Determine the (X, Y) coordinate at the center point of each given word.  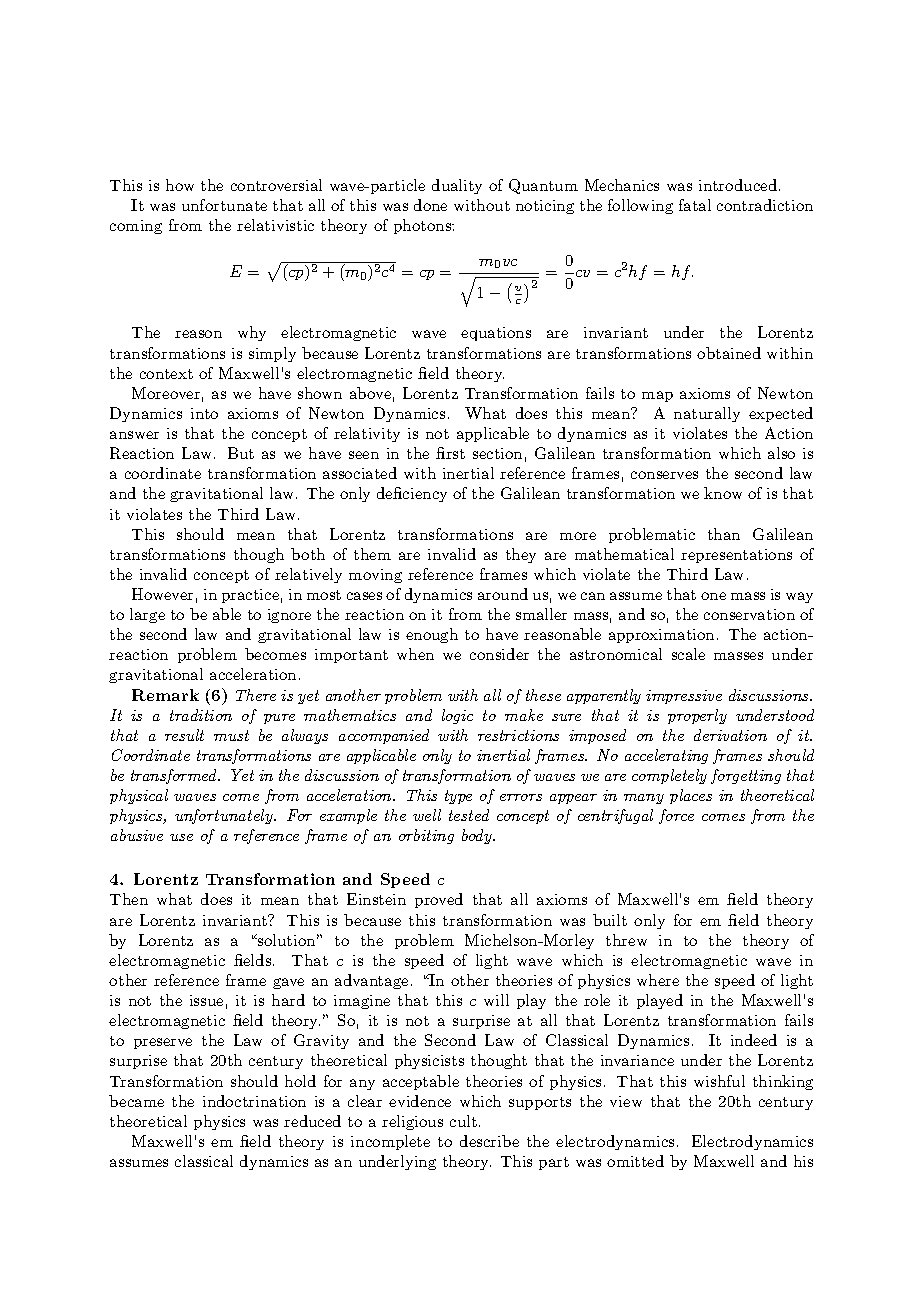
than (724, 534)
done (430, 205)
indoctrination (254, 1101)
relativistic (275, 225)
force (676, 816)
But (241, 453)
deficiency (412, 494)
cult (463, 1121)
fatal (695, 205)
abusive (137, 835)
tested (469, 815)
